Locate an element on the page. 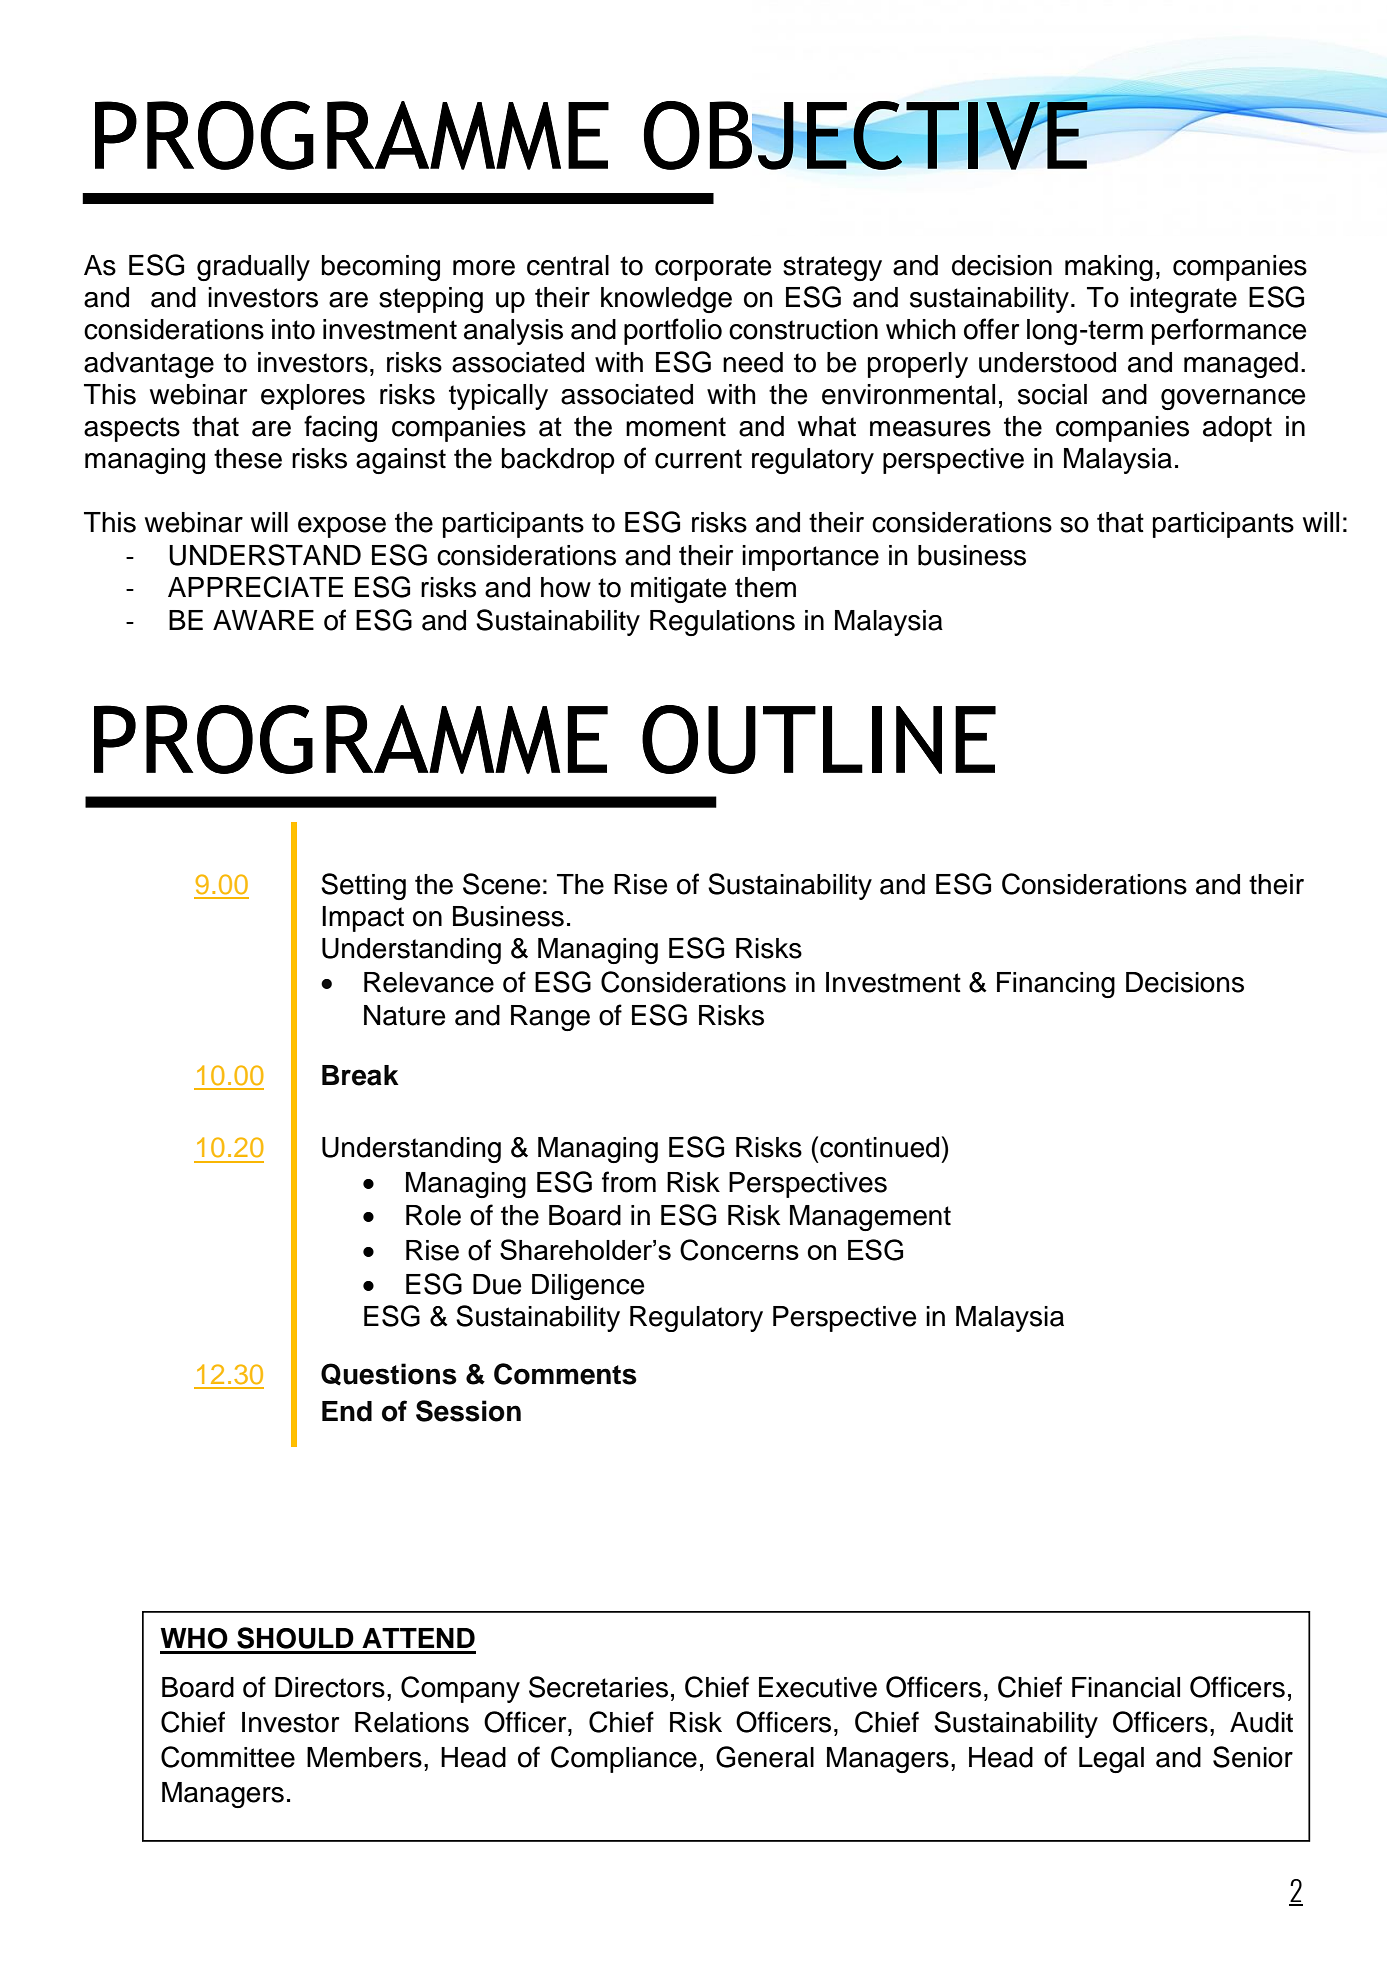 The height and width of the page is (1963, 1387). Committee is located at coordinates (228, 1757).
